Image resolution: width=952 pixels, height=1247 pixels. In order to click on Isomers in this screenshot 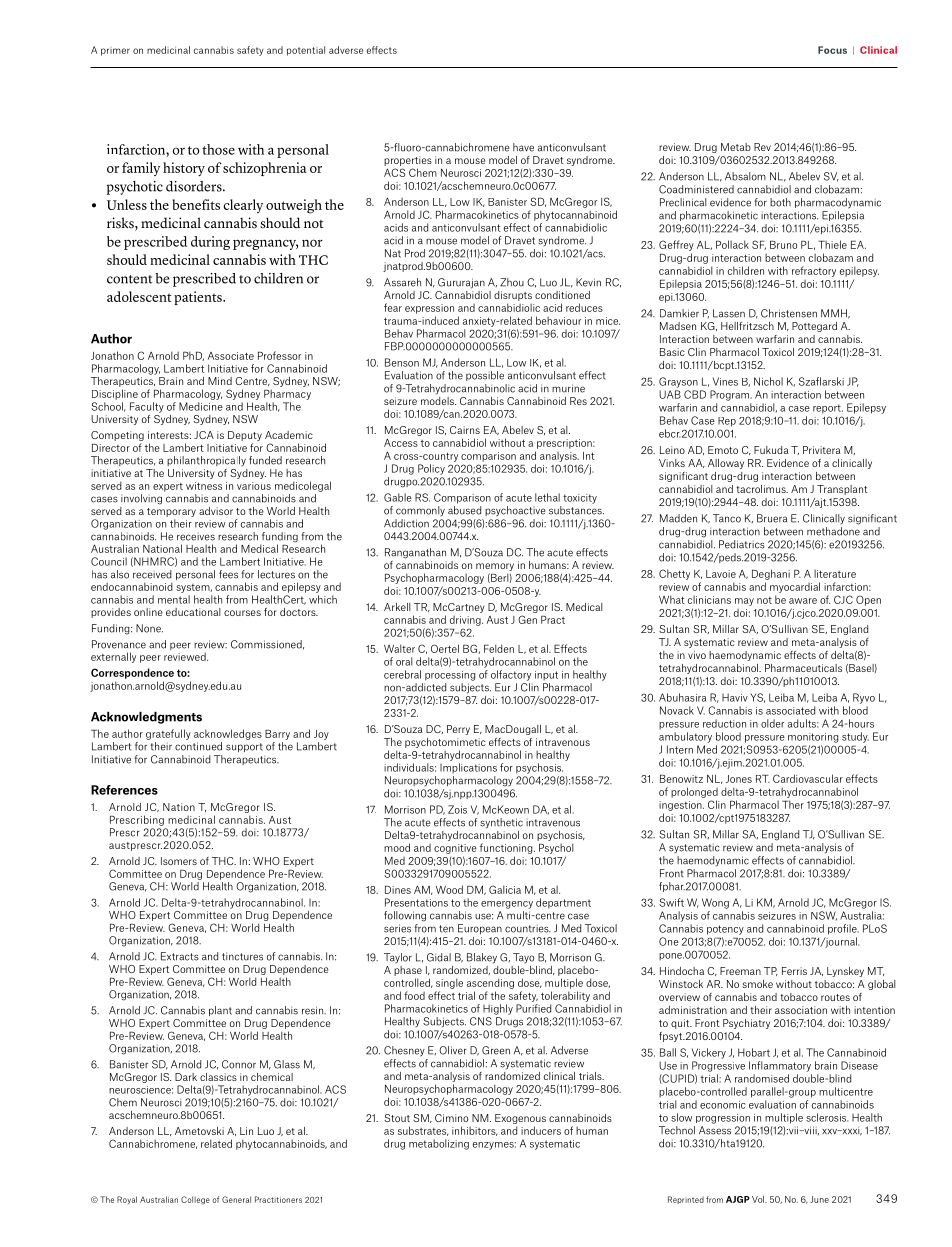, I will do `click(179, 861)`.
